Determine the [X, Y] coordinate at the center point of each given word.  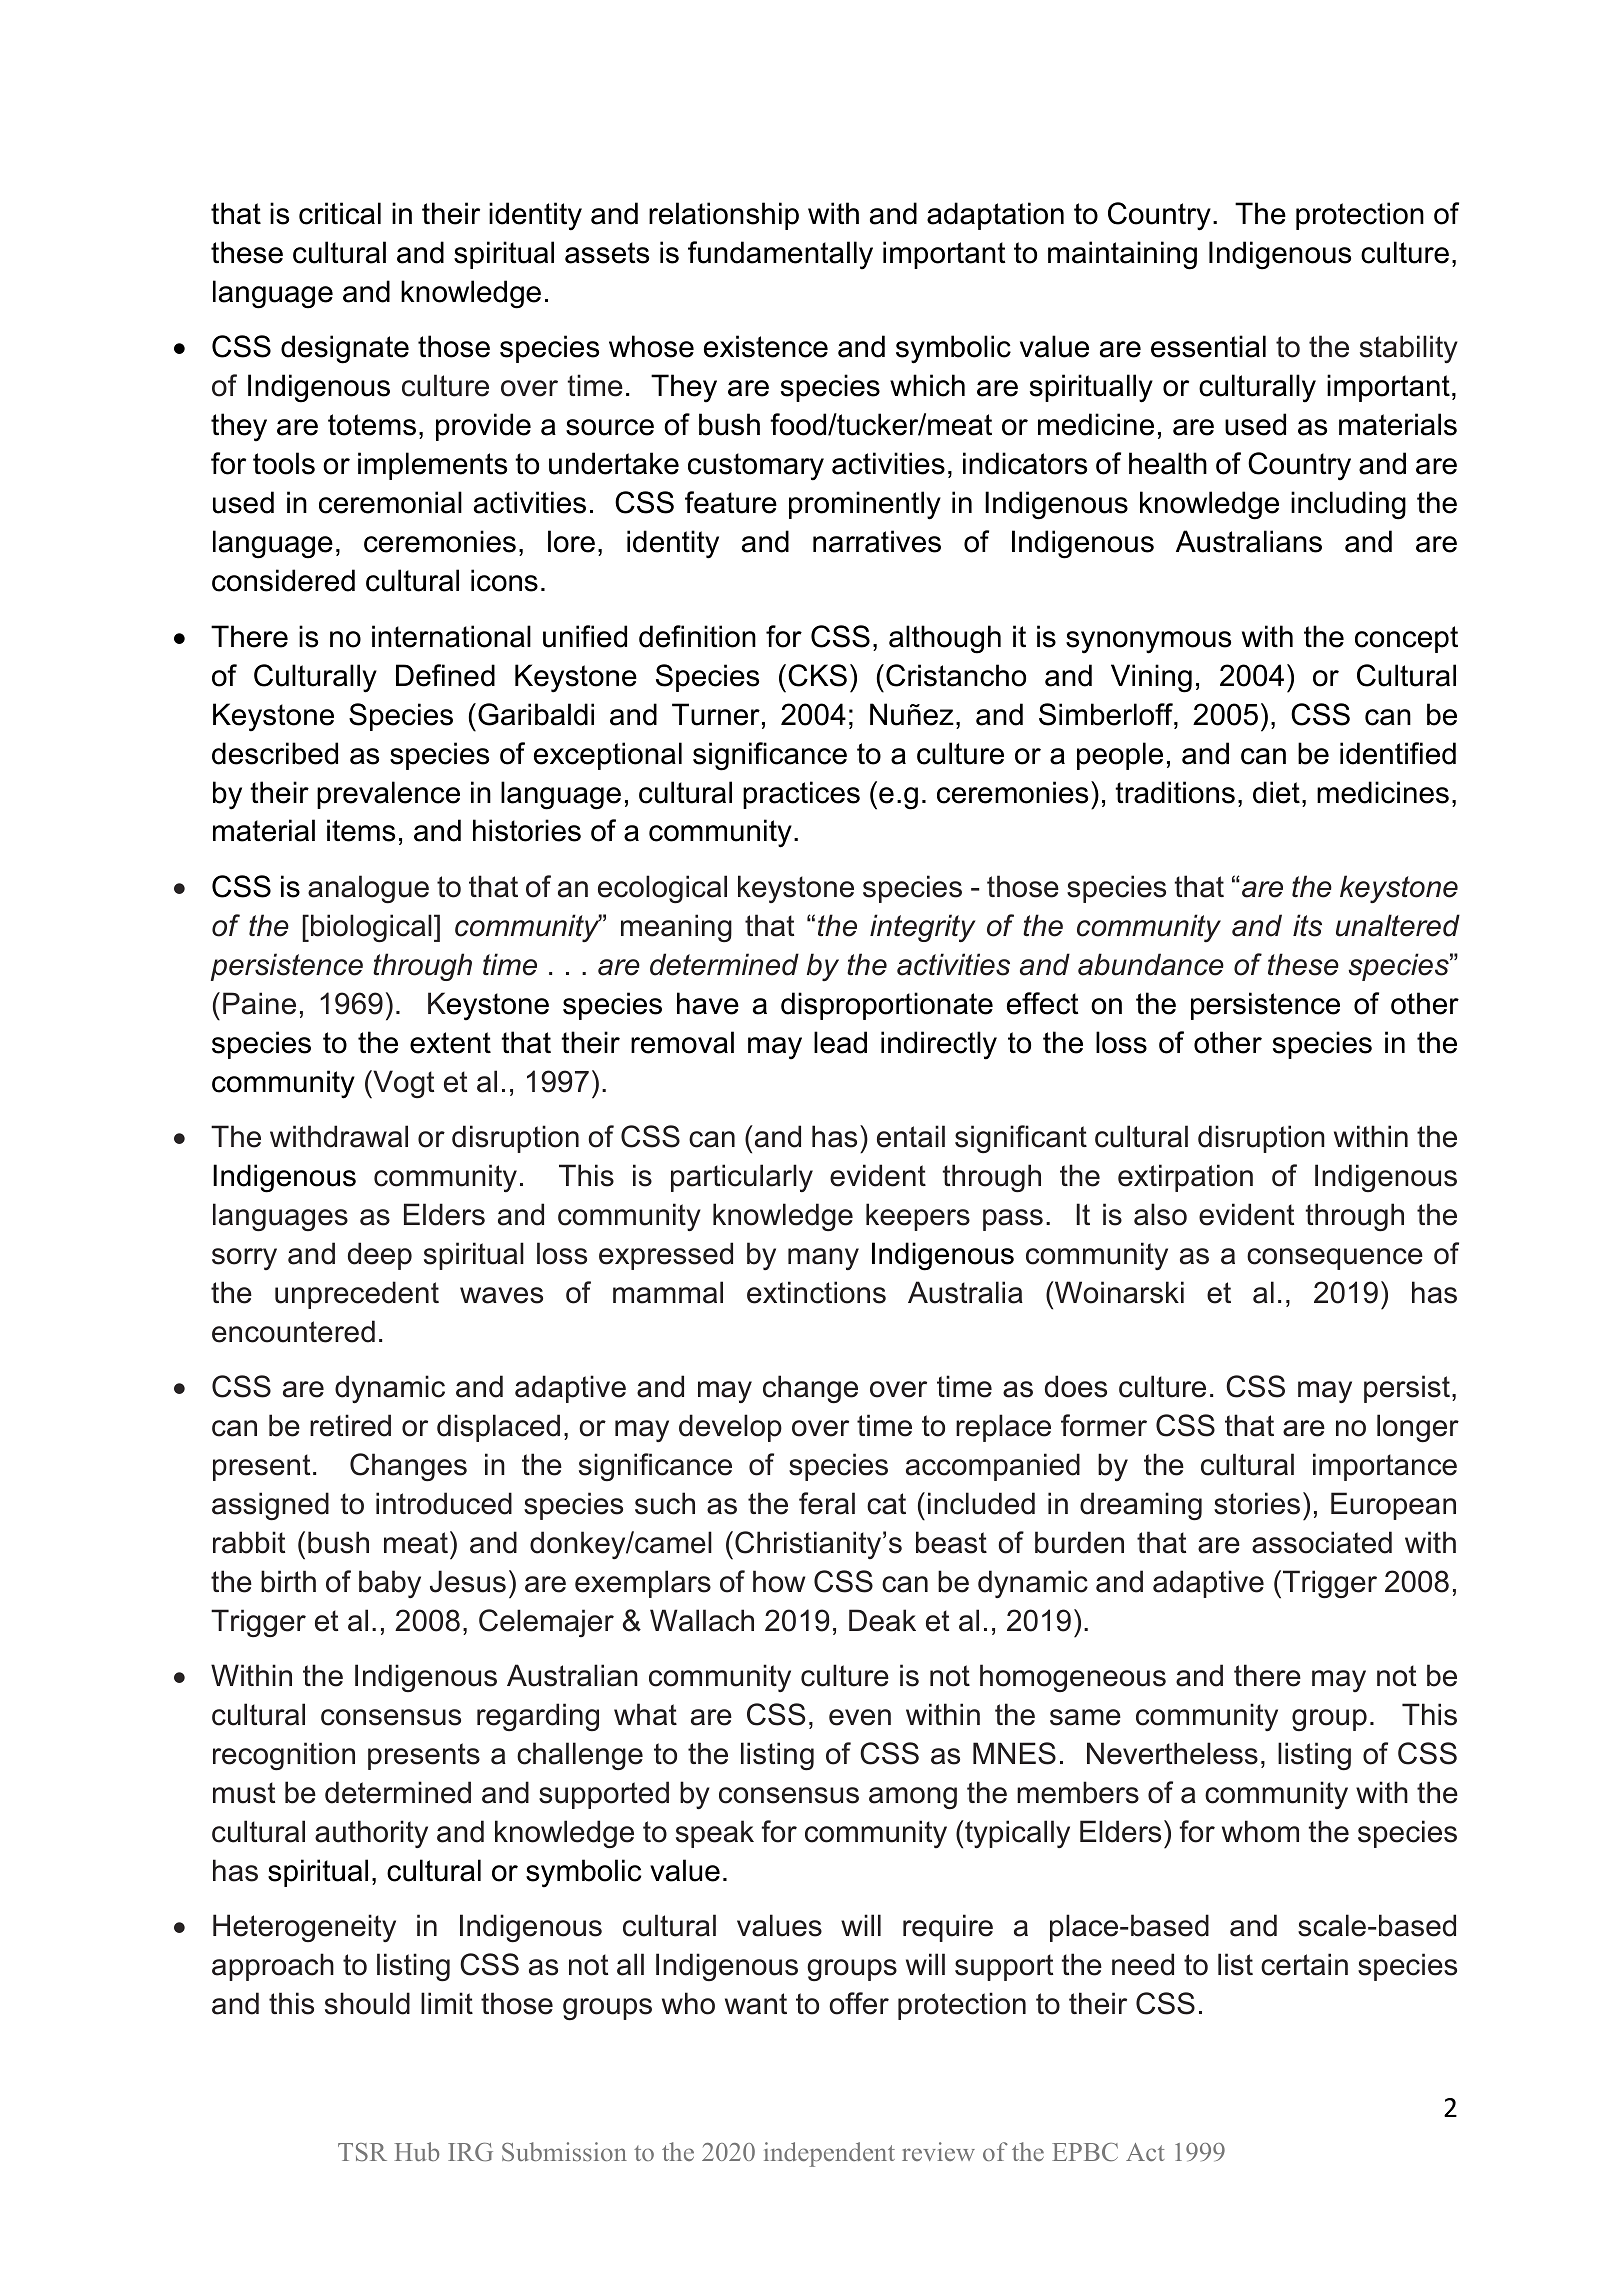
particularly [742, 1178]
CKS [817, 675]
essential [1208, 346]
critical [340, 213]
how [779, 1581]
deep [380, 1256]
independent [829, 2154]
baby [390, 1584]
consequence [1335, 1259]
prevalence [388, 795]
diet [1276, 792]
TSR [362, 2152]
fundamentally [780, 255]
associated [1322, 1542]
